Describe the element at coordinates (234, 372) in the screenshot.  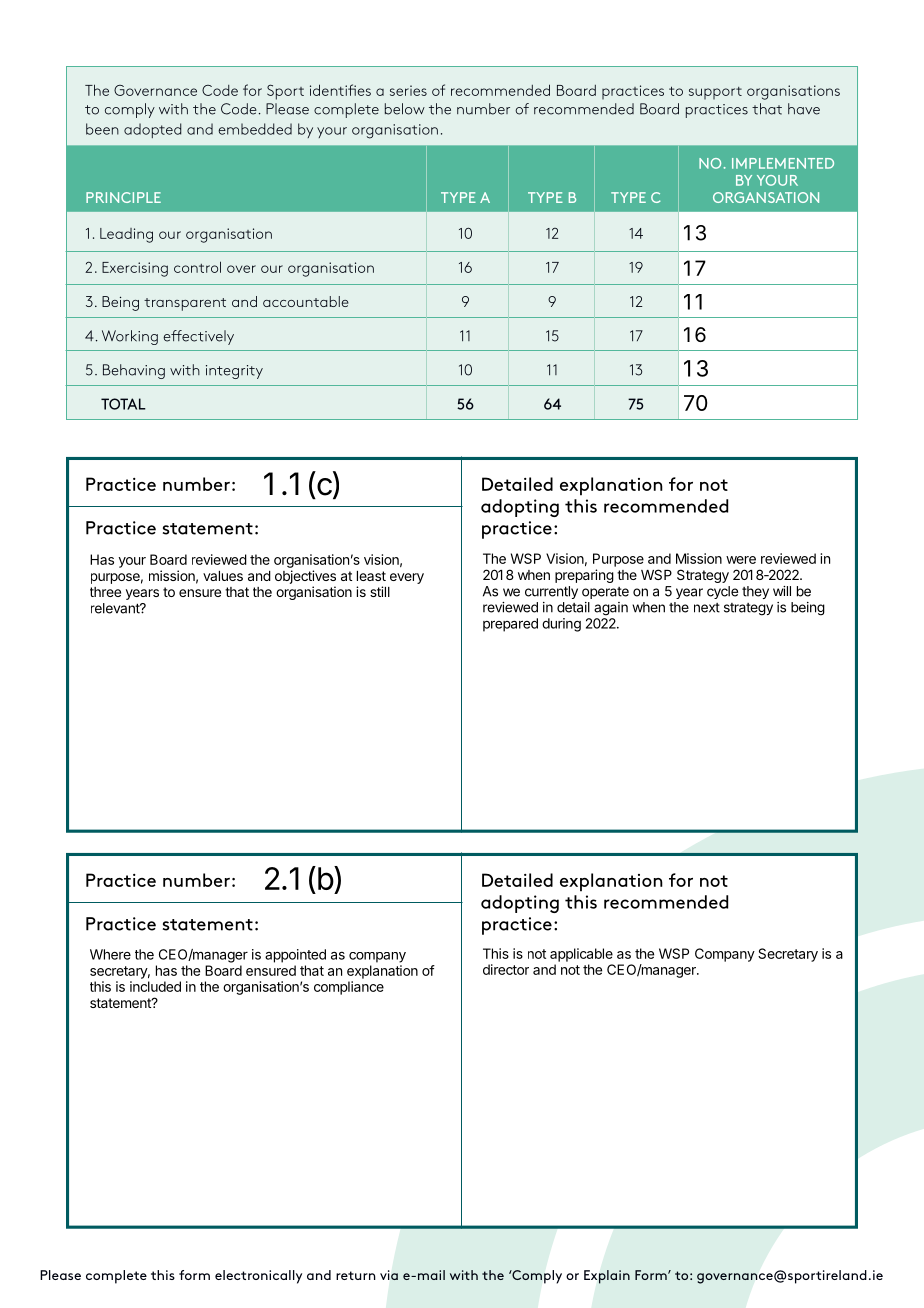
I see `integrity` at that location.
